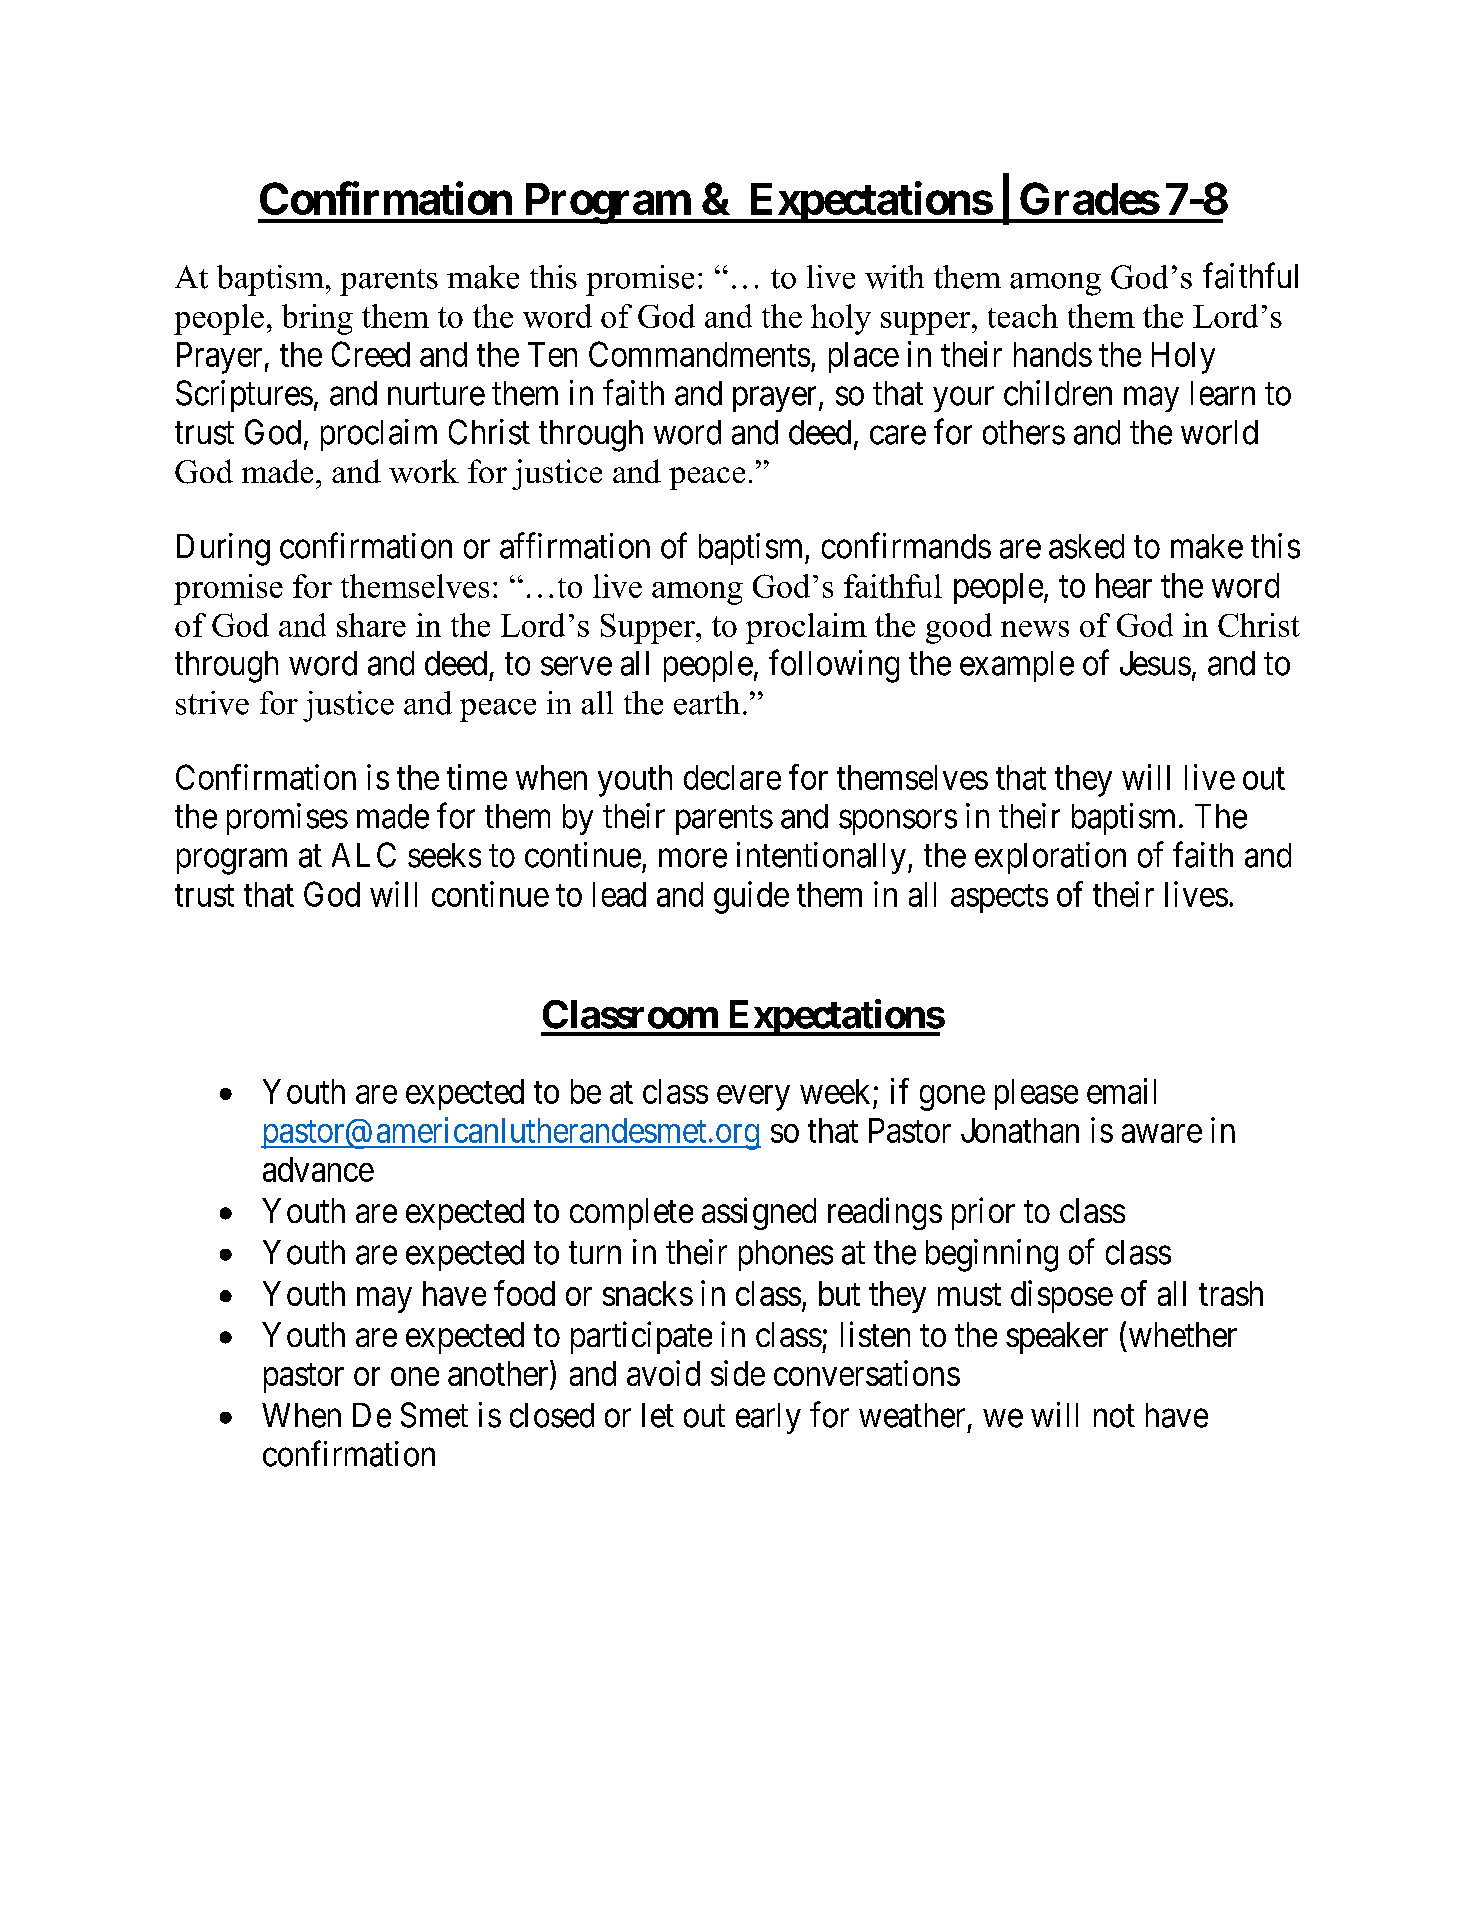  Describe the element at coordinates (317, 319) in the screenshot. I see `bring` at that location.
